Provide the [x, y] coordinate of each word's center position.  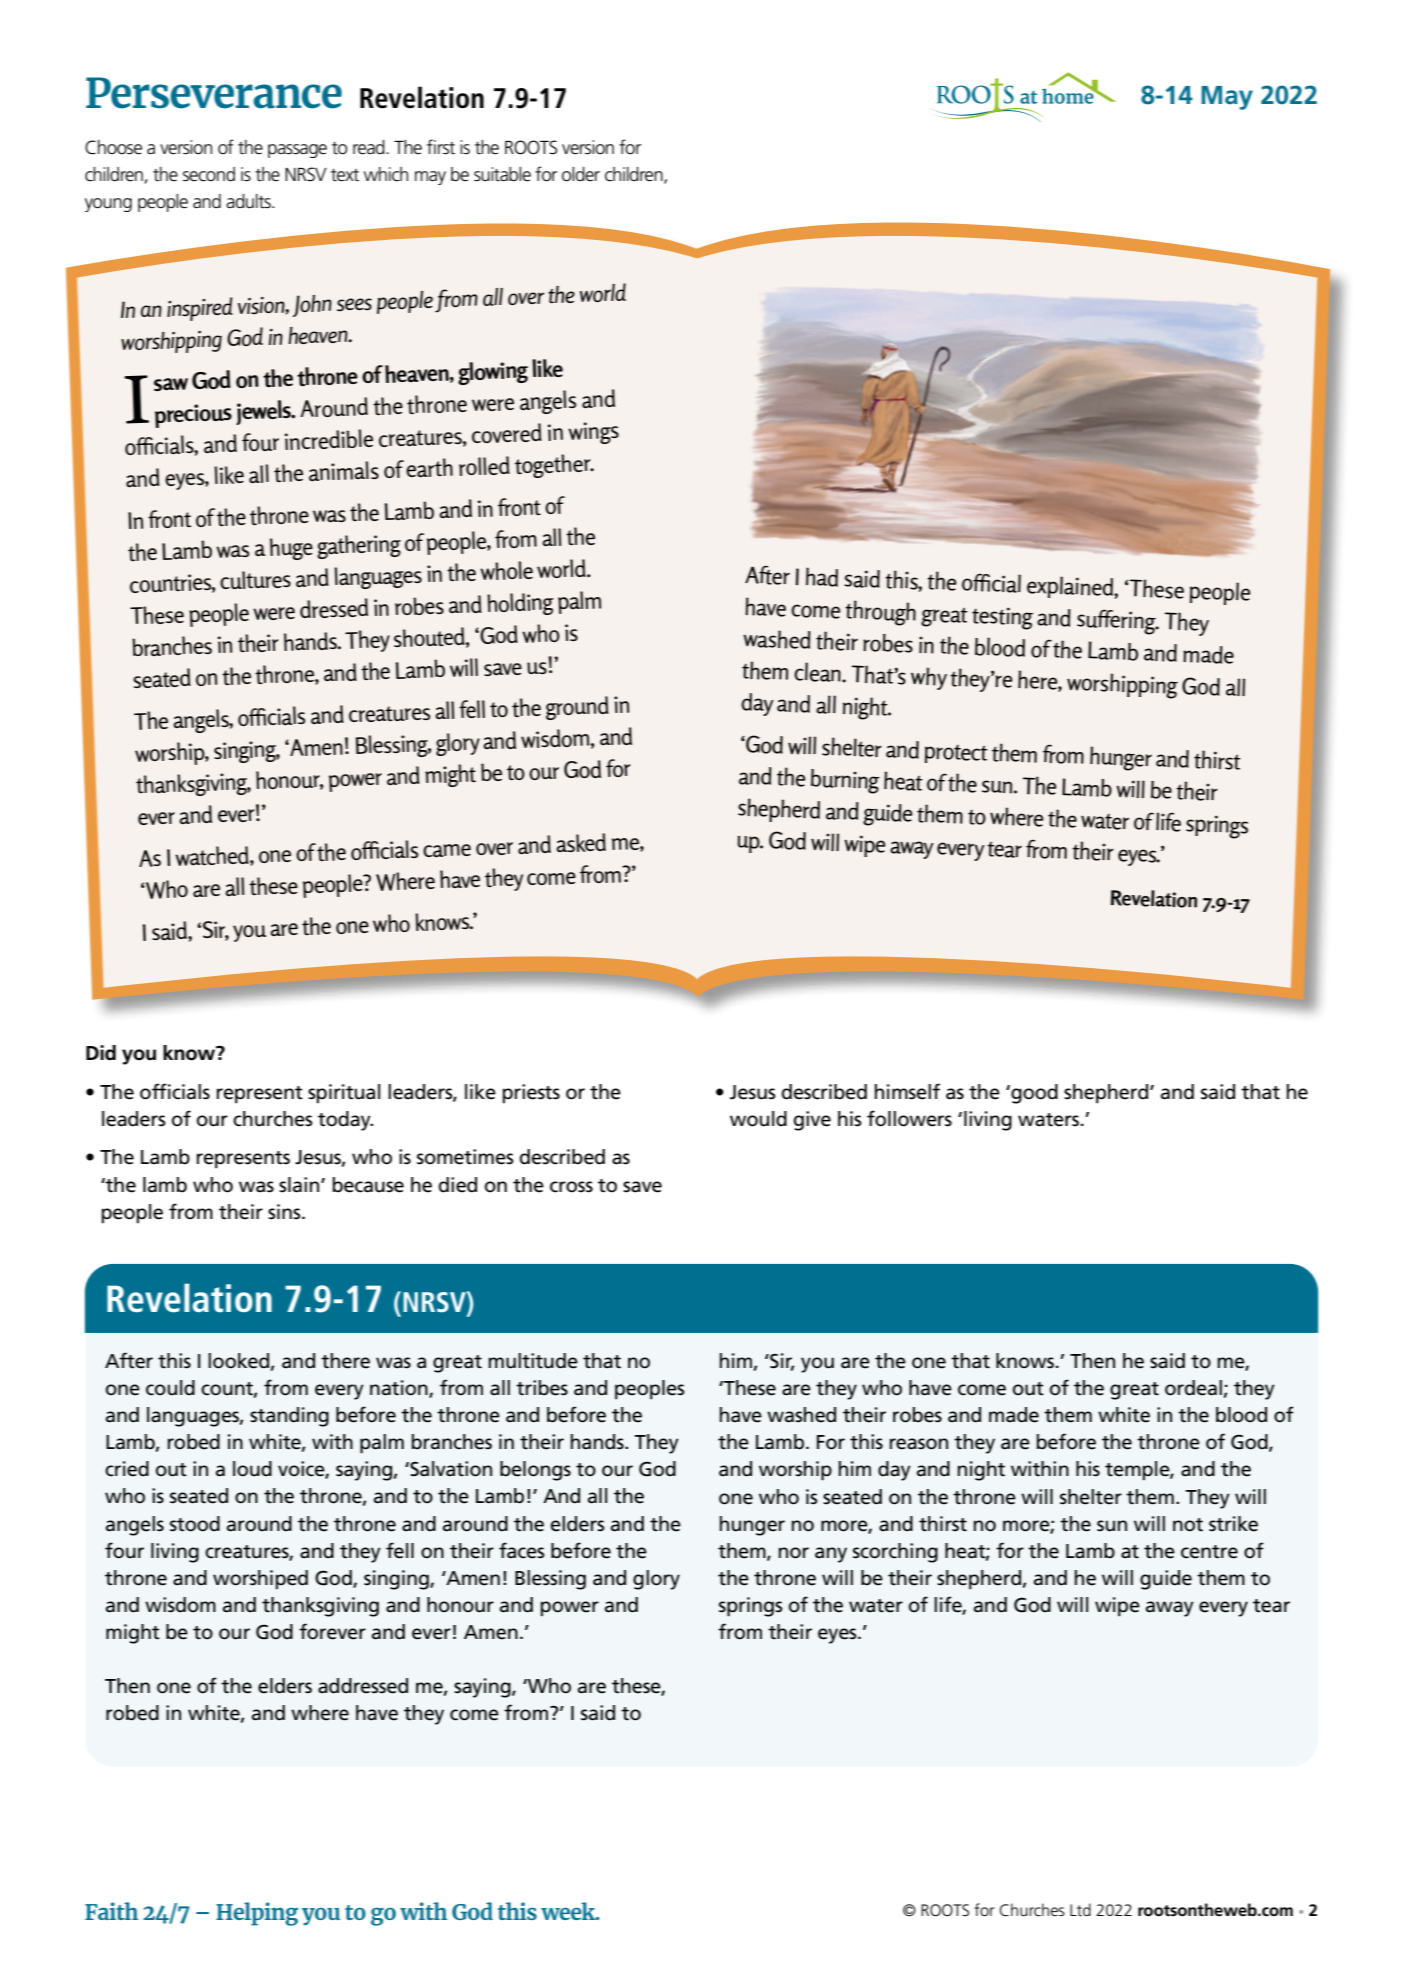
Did [101, 1053]
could [170, 1388]
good [1033, 1094]
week [569, 1911]
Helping [257, 1914]
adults [249, 201]
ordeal [1193, 1388]
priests [531, 1094]
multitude [533, 1361]
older [581, 174]
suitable [502, 174]
